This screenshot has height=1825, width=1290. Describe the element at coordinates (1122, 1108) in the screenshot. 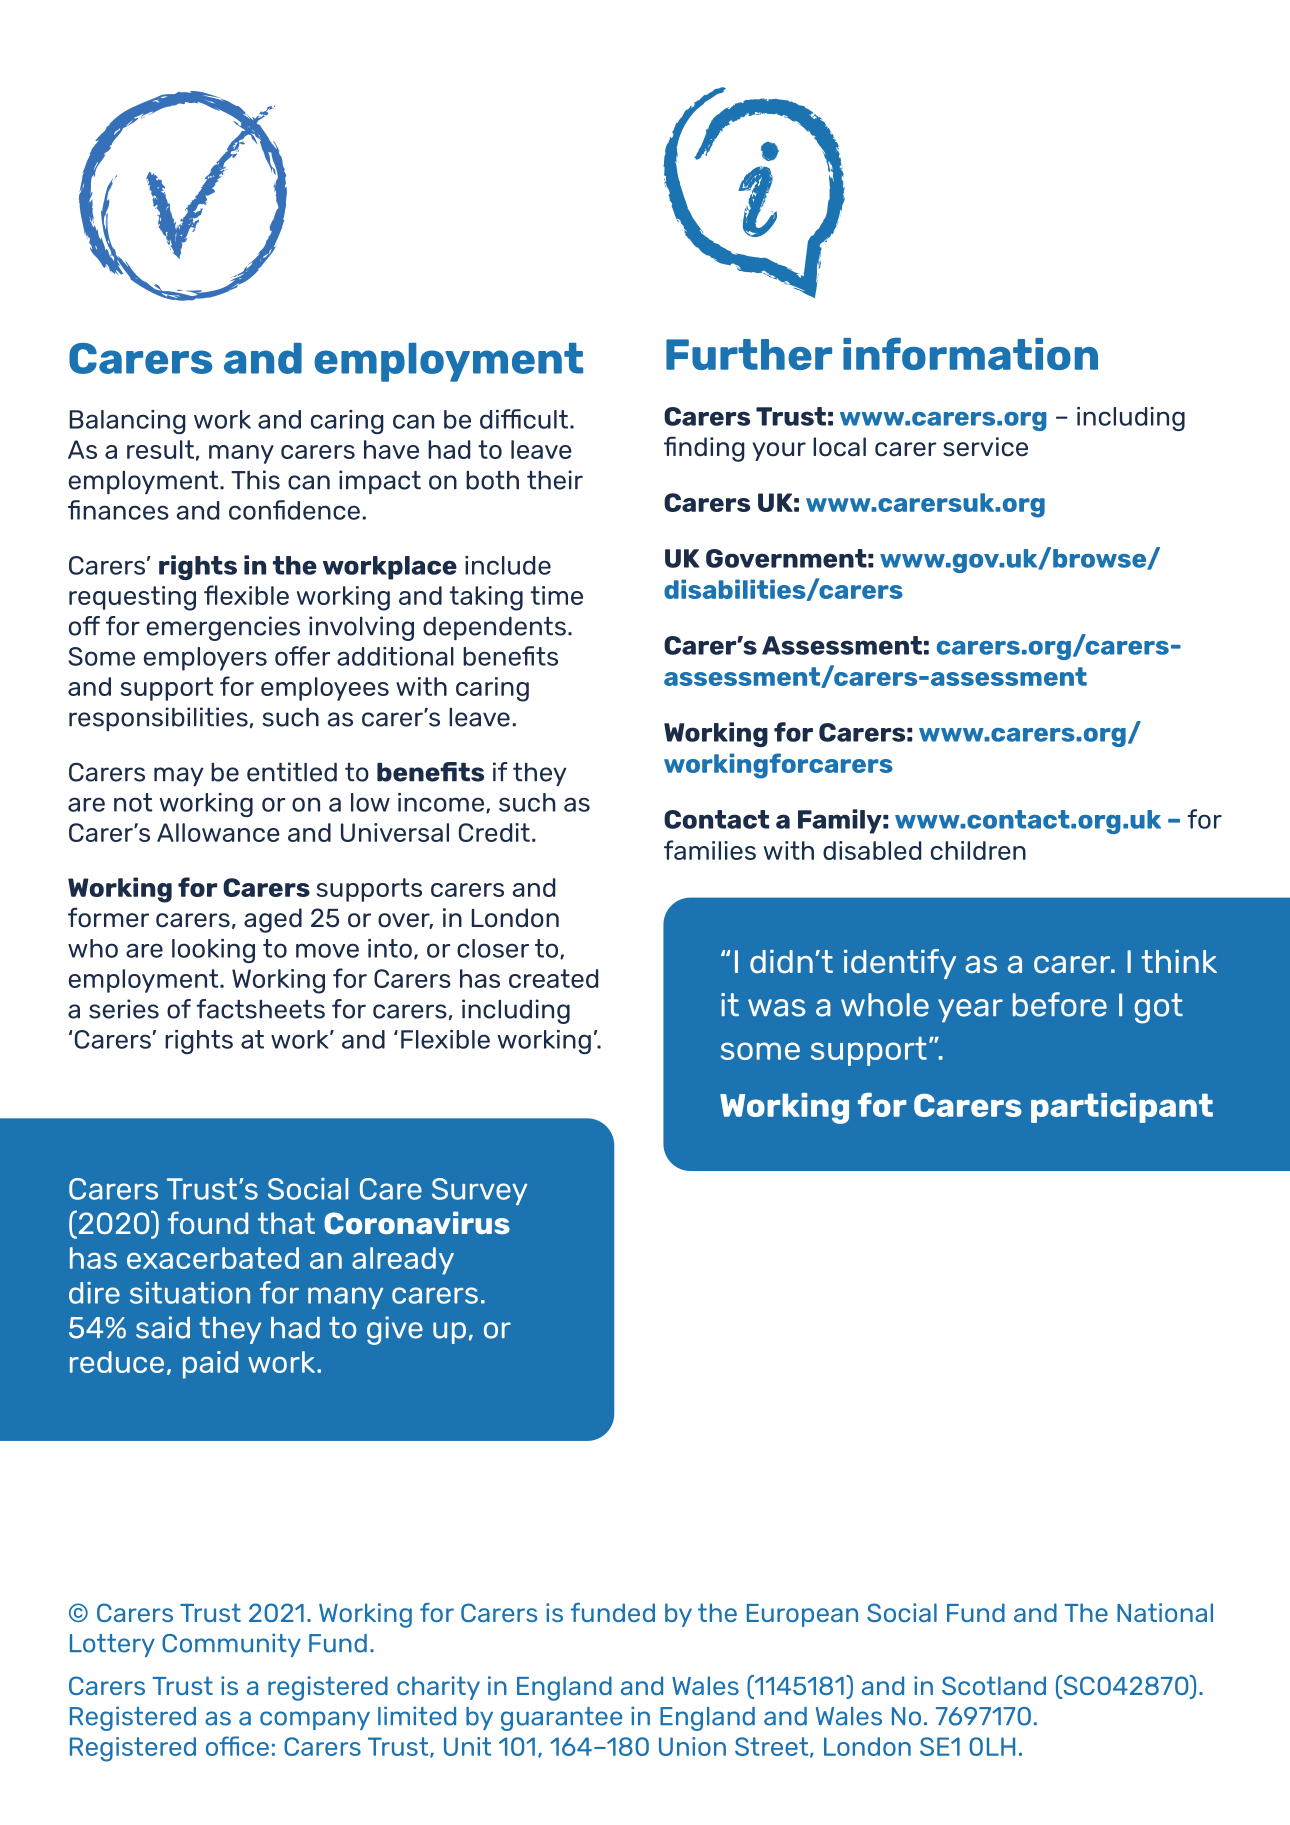

I see `participant` at that location.
